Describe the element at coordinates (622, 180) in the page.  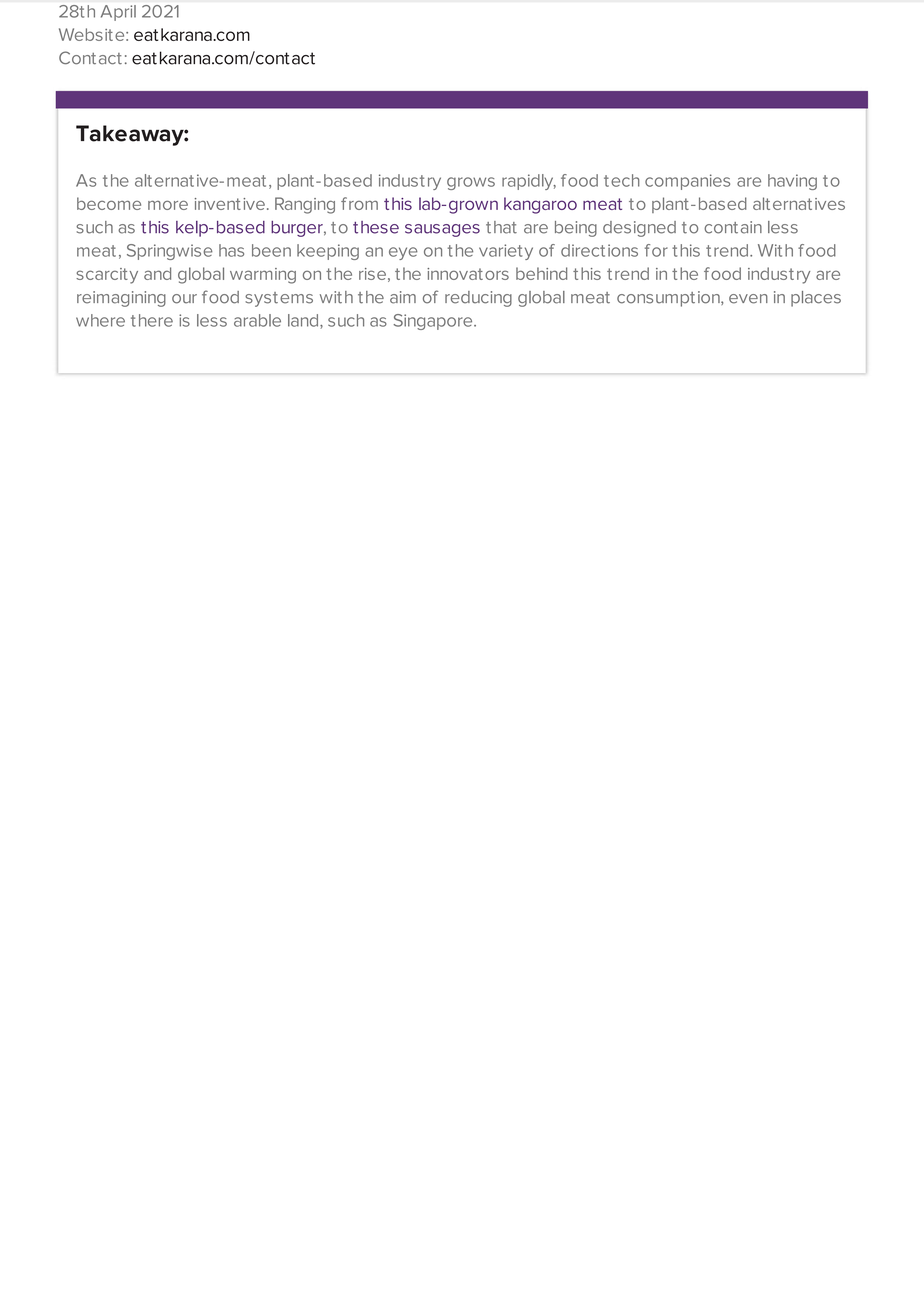
I see `tech` at that location.
